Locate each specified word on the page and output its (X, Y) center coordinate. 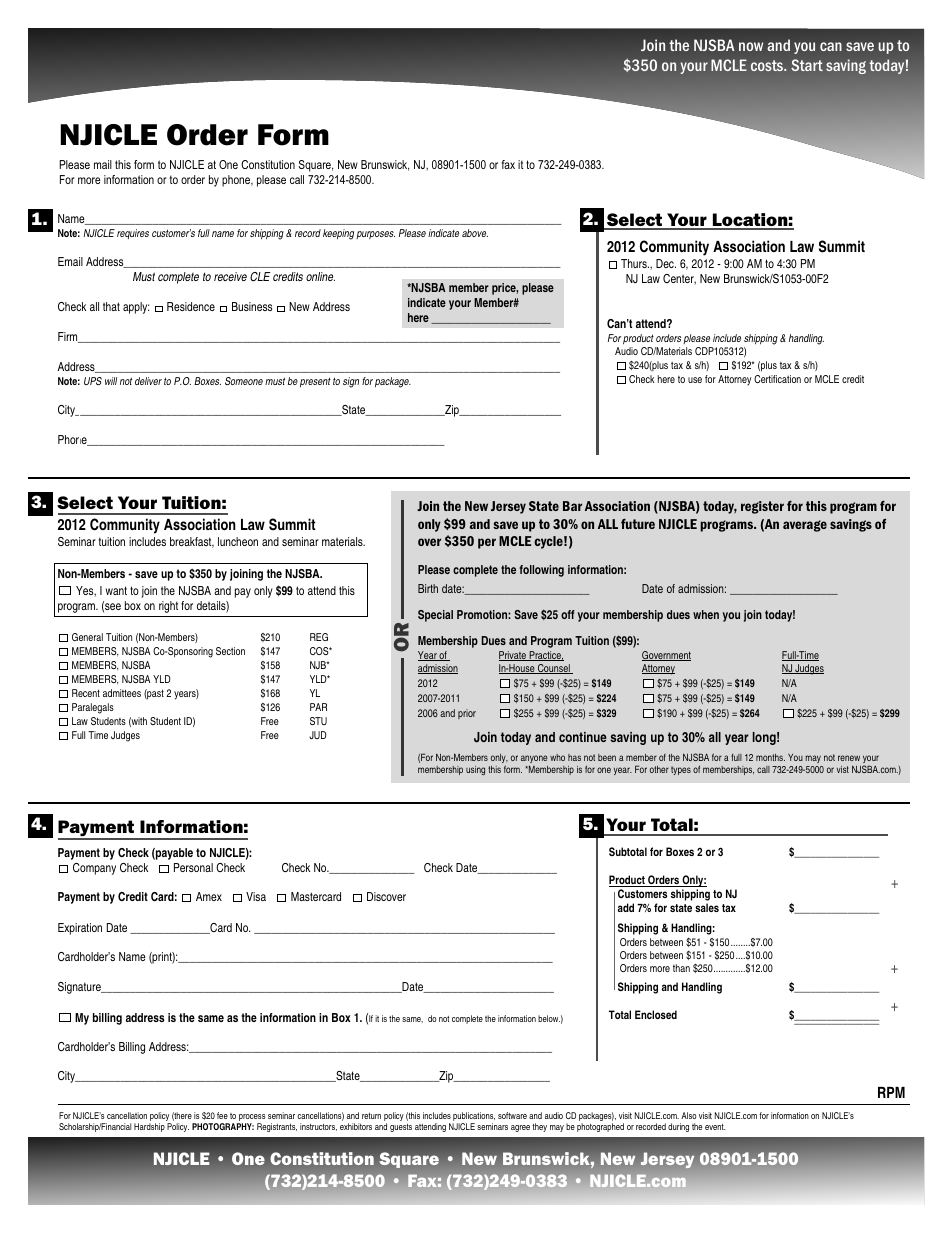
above (475, 233)
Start (807, 65)
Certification (777, 379)
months (770, 757)
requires (133, 234)
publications (473, 1118)
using (475, 770)
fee (222, 1115)
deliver (148, 381)
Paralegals (93, 708)
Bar (572, 506)
